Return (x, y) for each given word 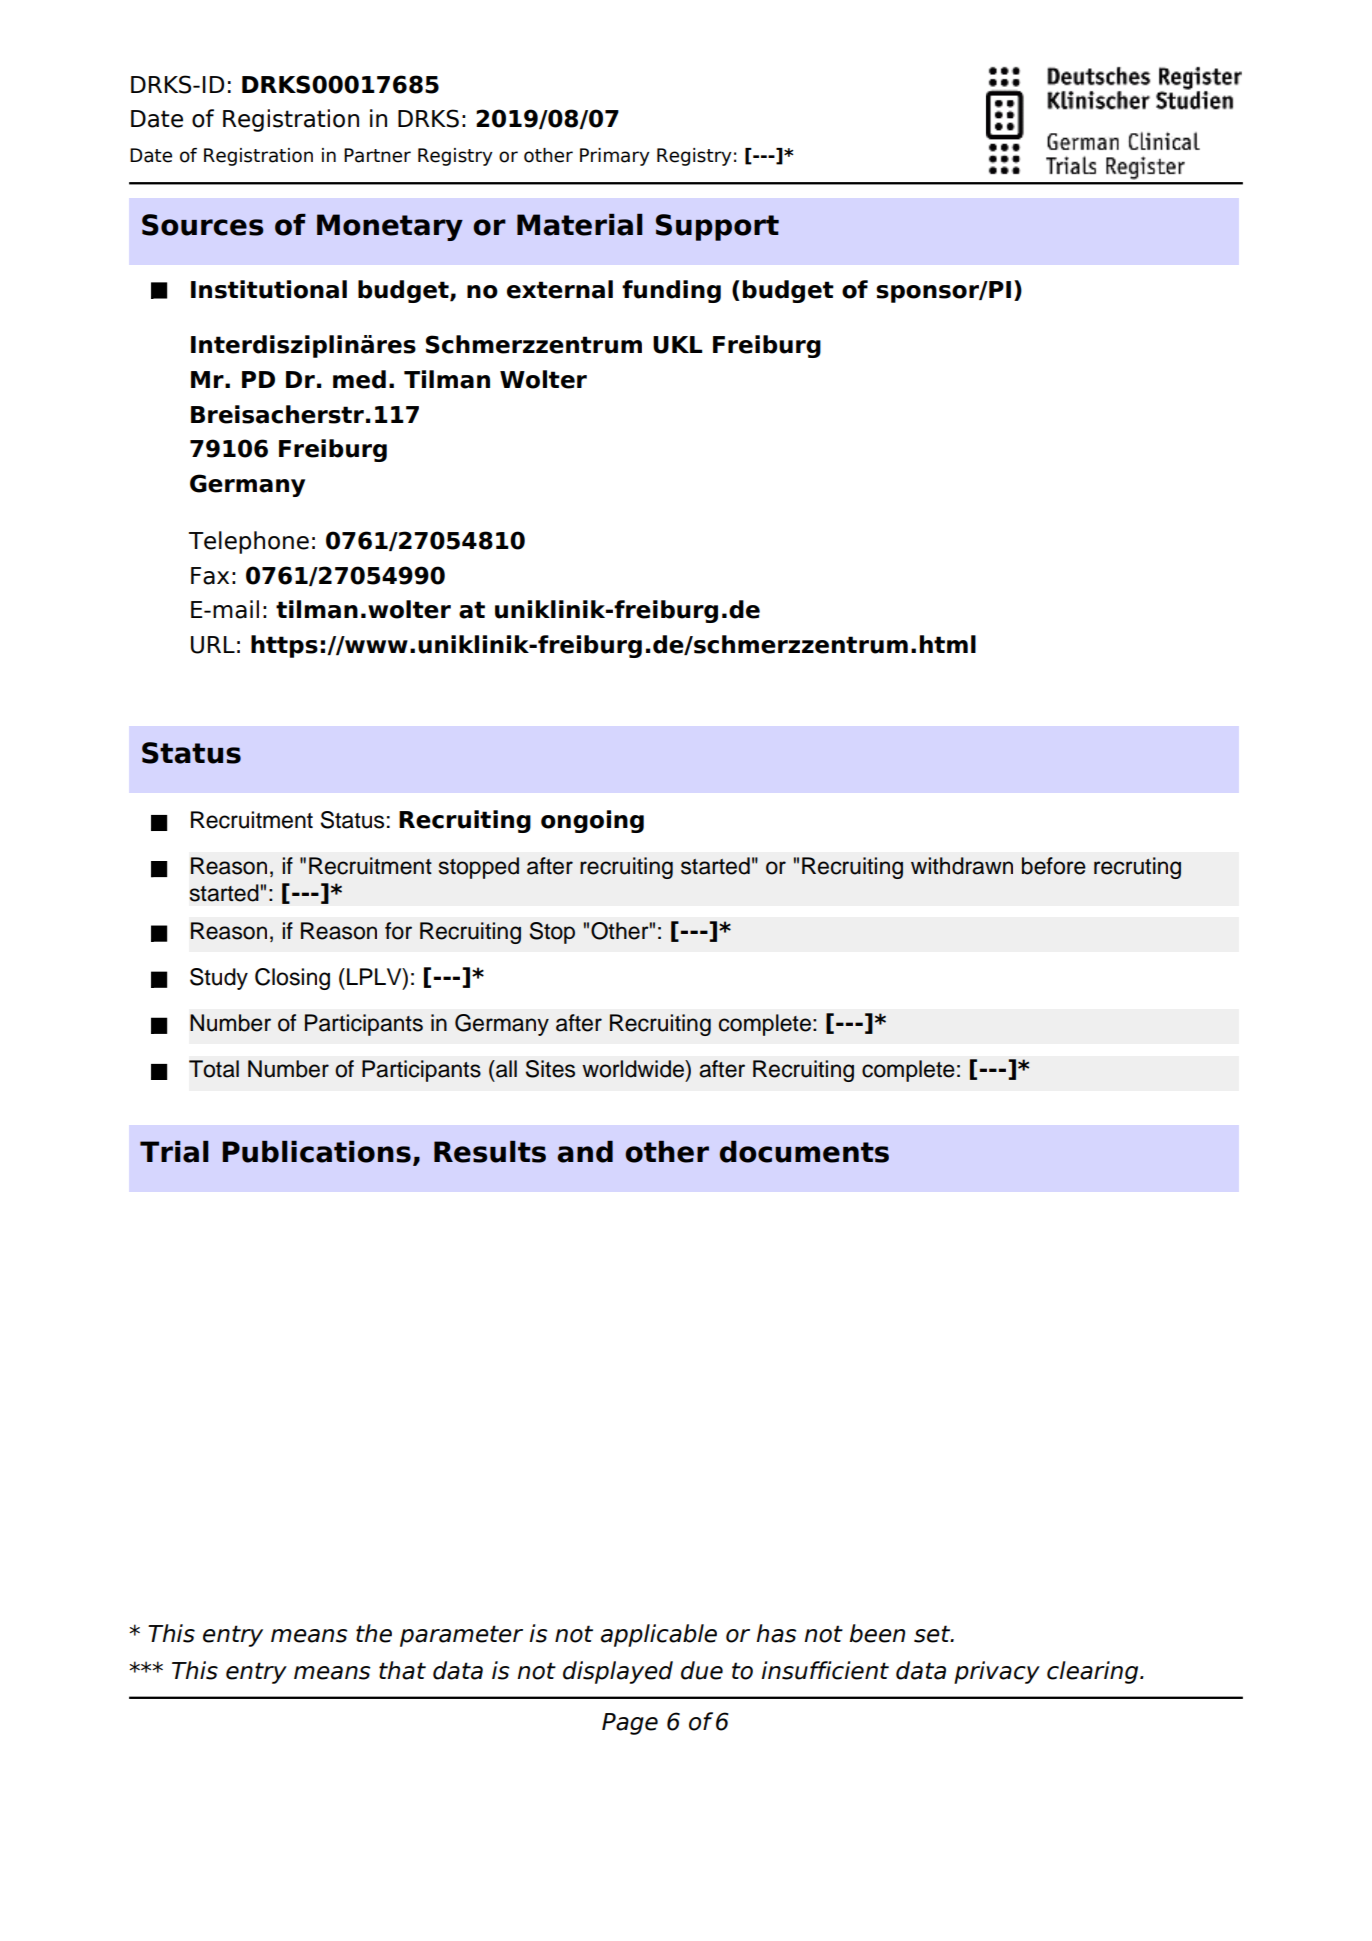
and (585, 1152)
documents (804, 1152)
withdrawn (962, 866)
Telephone (249, 542)
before (1054, 866)
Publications (316, 1152)
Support (717, 227)
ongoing (592, 821)
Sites (550, 1069)
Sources (203, 225)
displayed (618, 1672)
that (402, 1670)
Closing (292, 979)
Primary (615, 157)
